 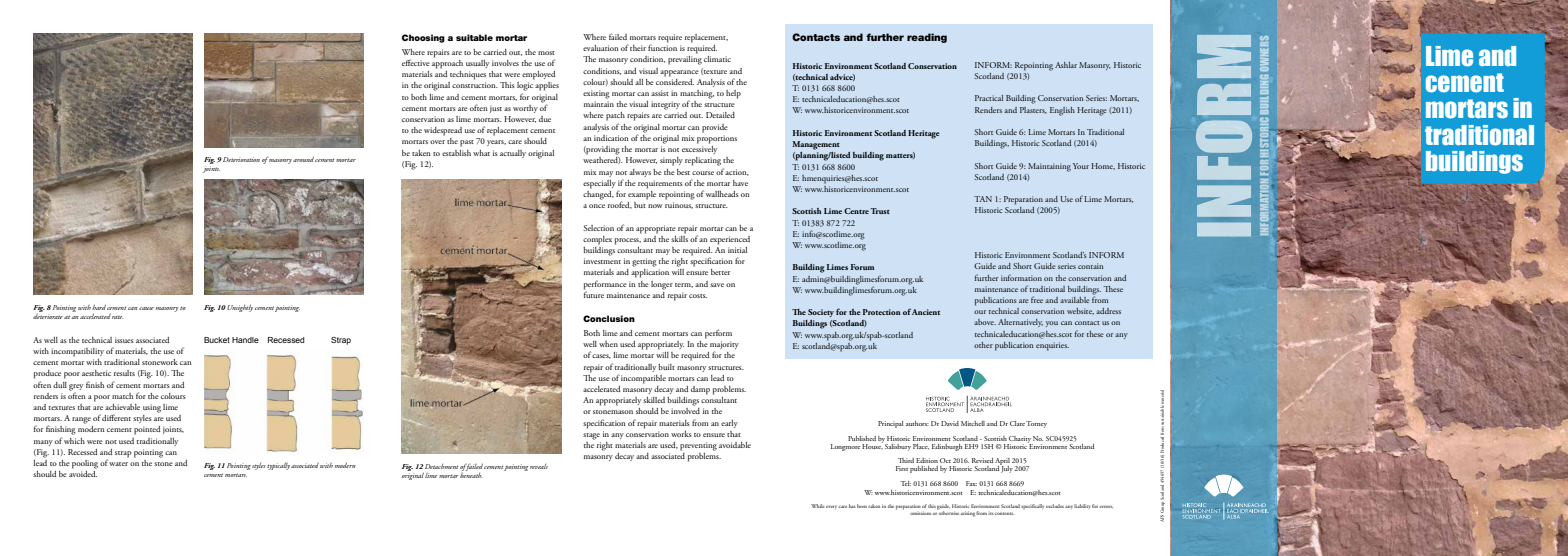 I want to click on reading, so click(x=927, y=38).
